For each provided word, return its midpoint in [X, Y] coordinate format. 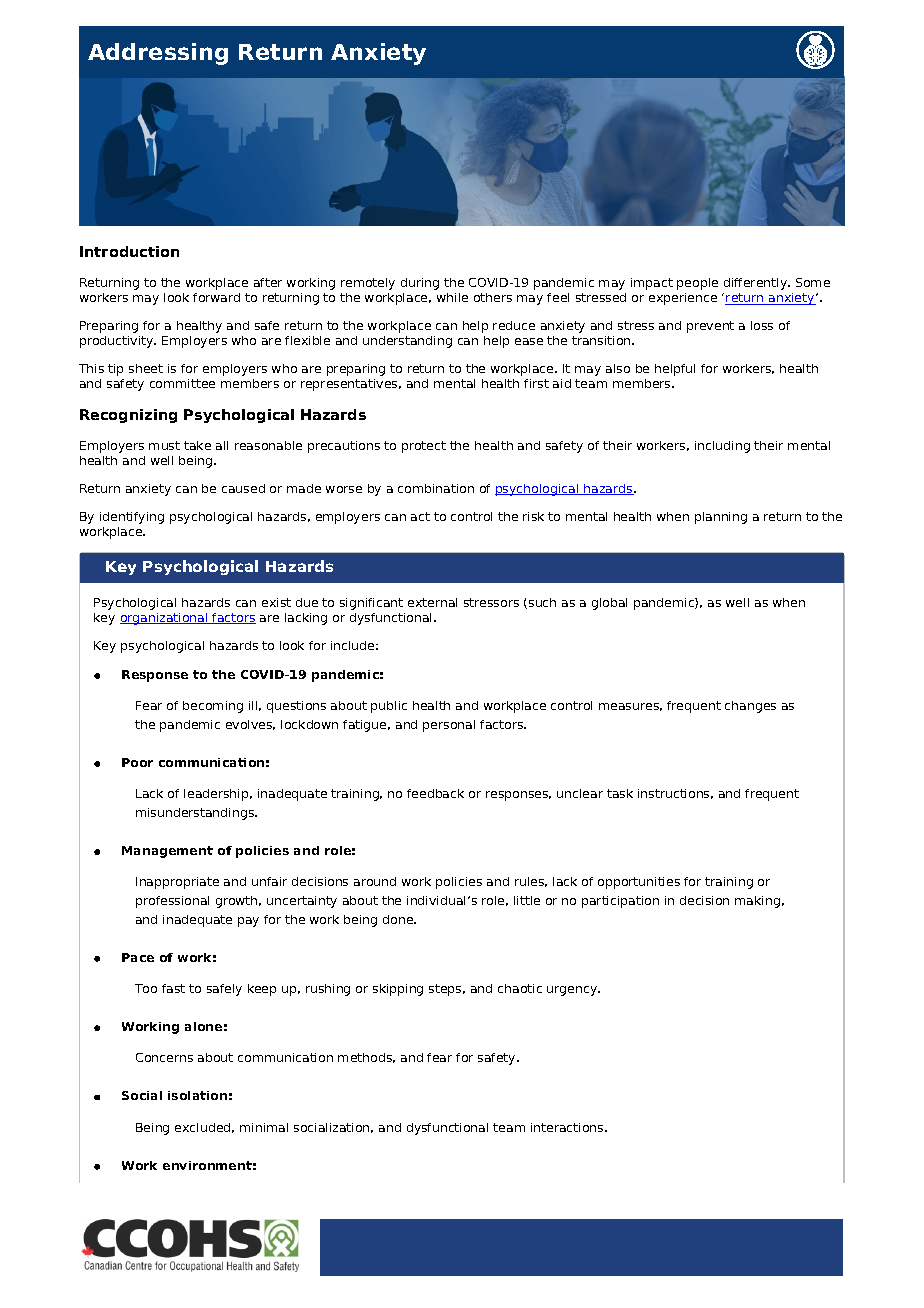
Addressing [158, 54]
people [697, 284]
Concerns [164, 1057]
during [420, 284]
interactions [568, 1127]
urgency [573, 991]
